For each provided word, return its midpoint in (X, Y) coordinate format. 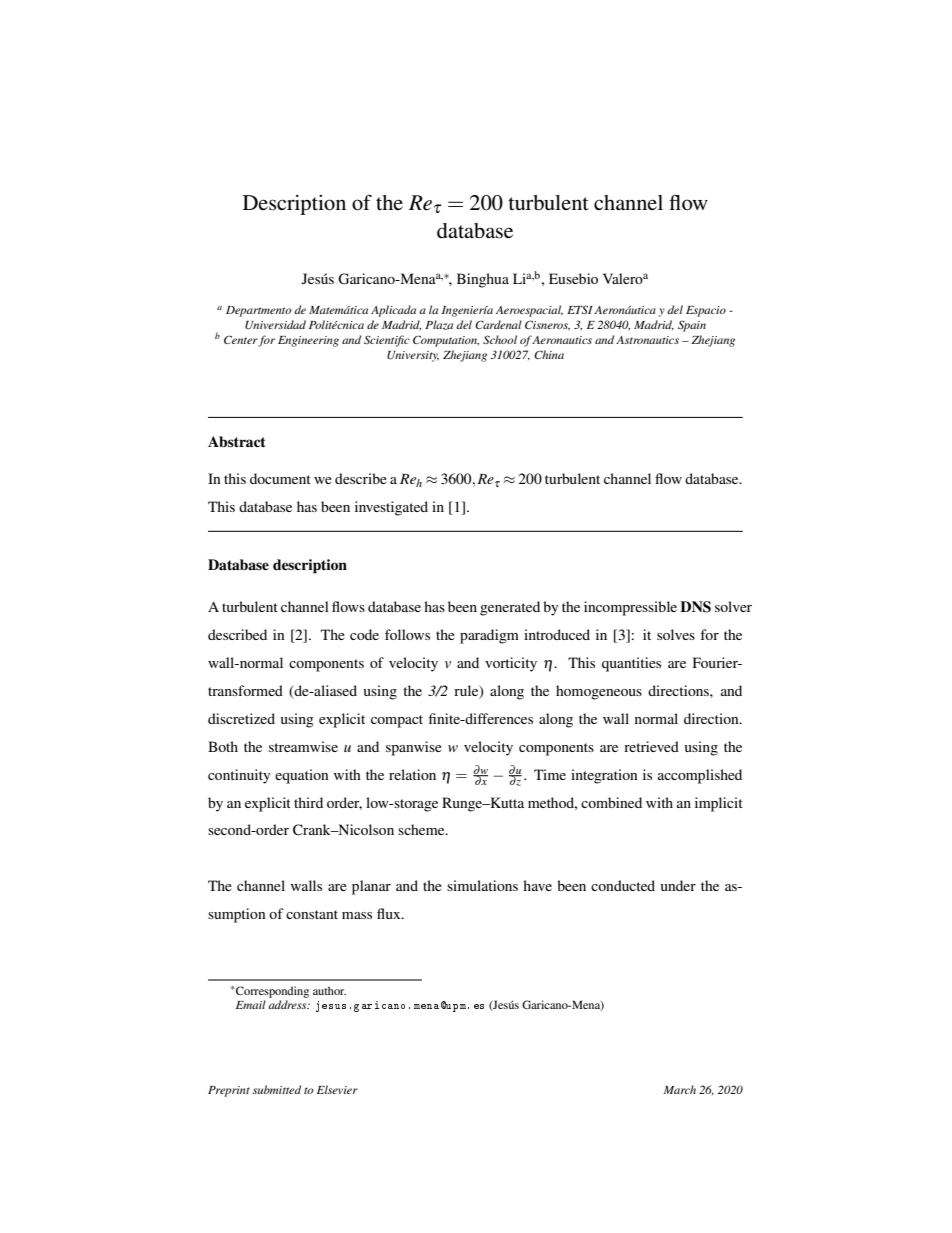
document (280, 478)
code (364, 634)
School (500, 339)
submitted (277, 1089)
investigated (391, 508)
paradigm (489, 636)
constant (312, 914)
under (678, 885)
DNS (695, 607)
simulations (482, 885)
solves (676, 634)
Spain (692, 326)
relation (412, 774)
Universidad (275, 324)
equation (302, 776)
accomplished (700, 776)
